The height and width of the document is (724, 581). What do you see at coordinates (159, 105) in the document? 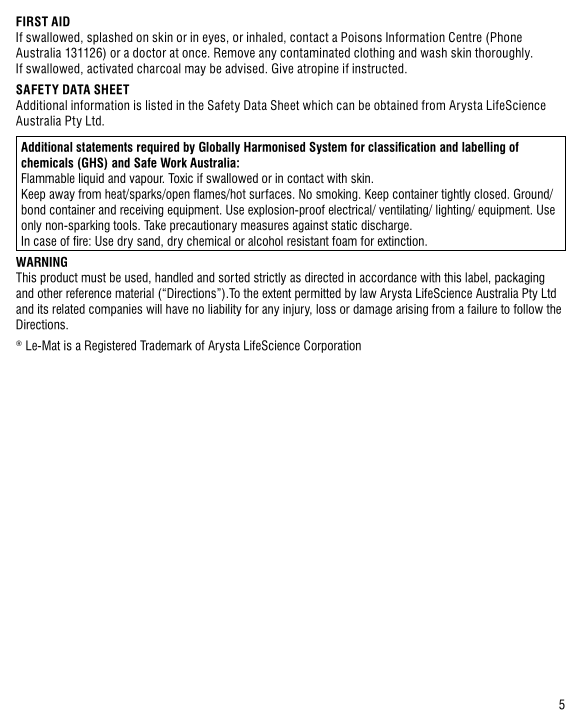
I see `listed` at bounding box center [159, 105].
